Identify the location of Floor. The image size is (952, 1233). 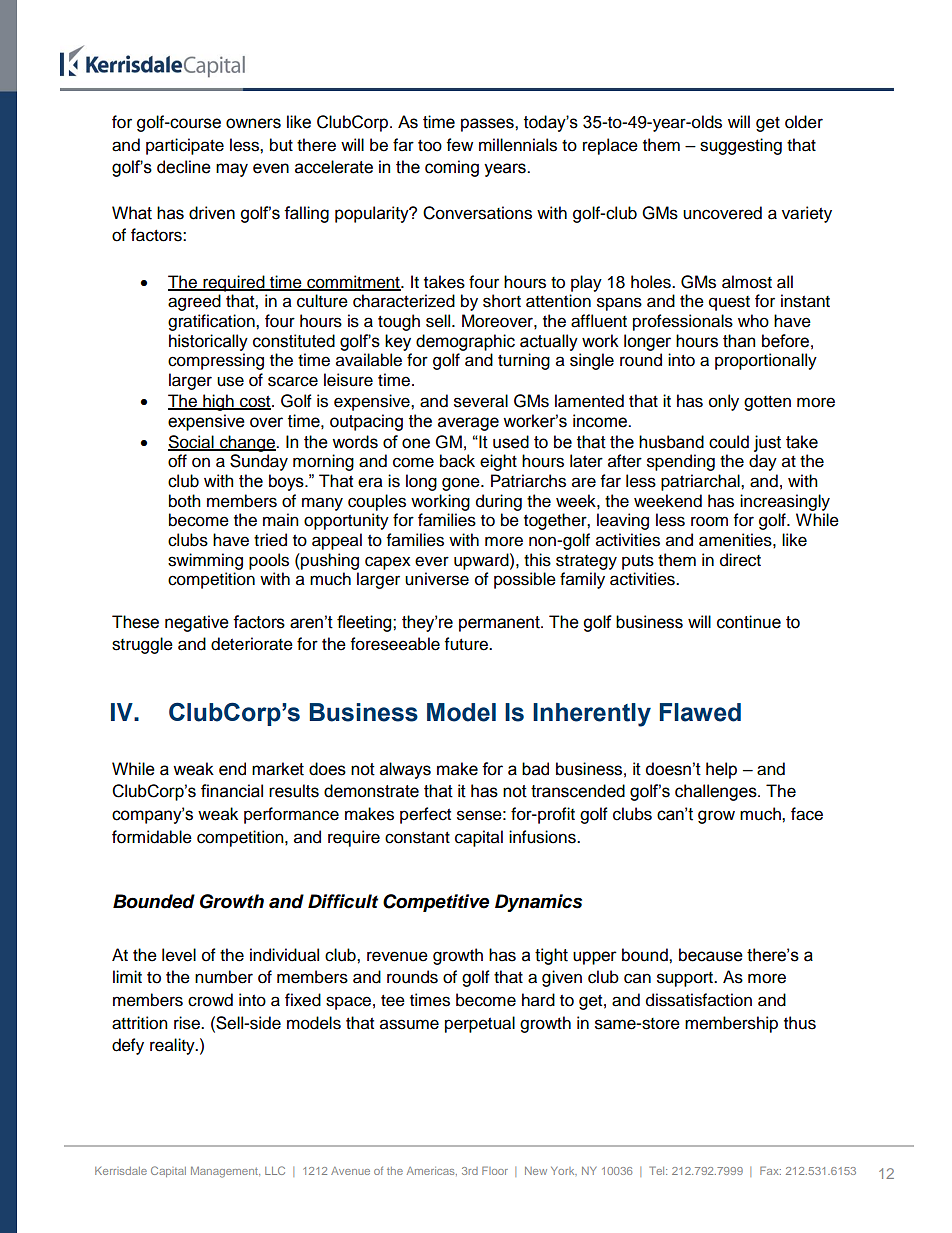
(495, 1170).
